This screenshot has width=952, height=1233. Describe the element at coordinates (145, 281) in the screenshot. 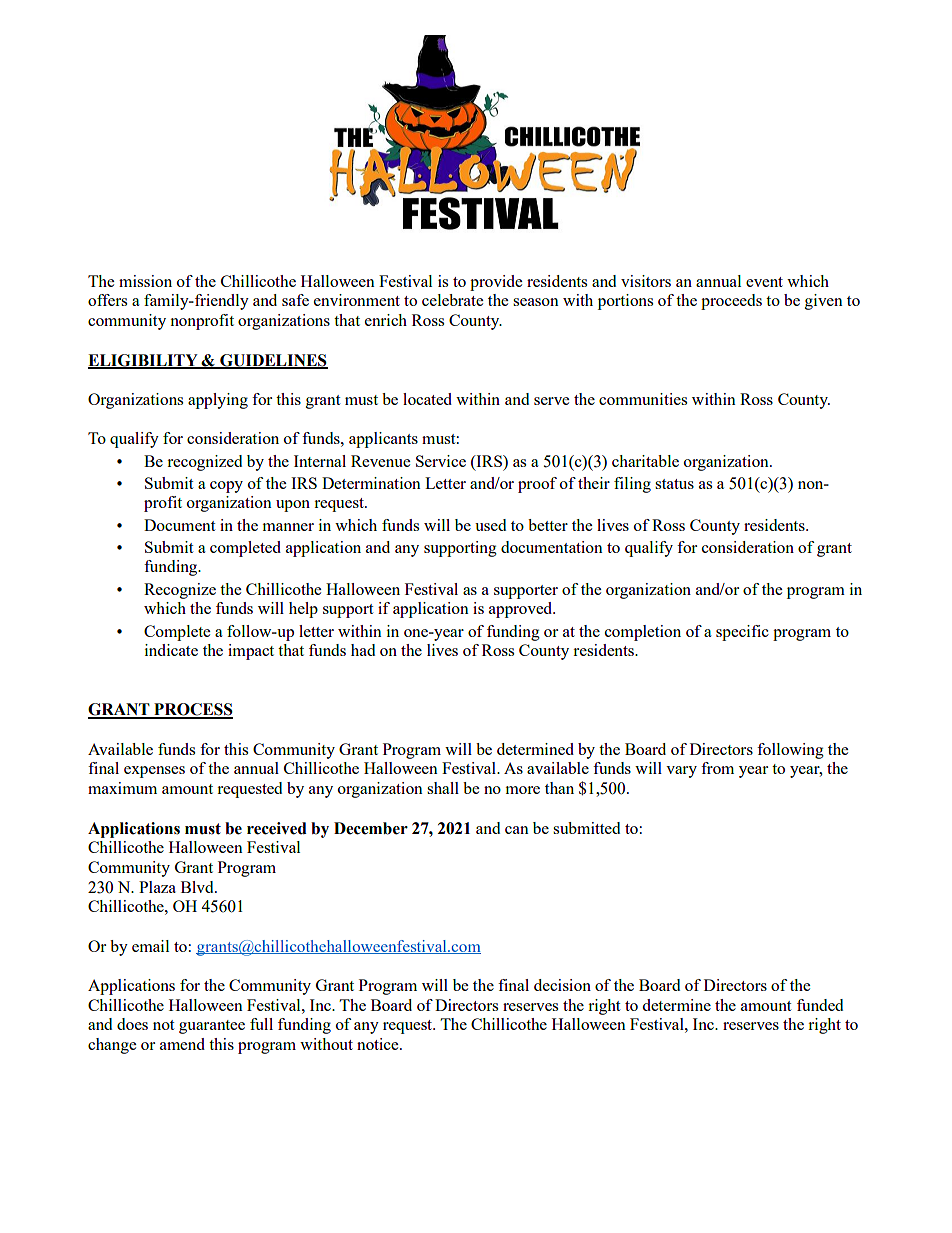

I see `mission` at that location.
